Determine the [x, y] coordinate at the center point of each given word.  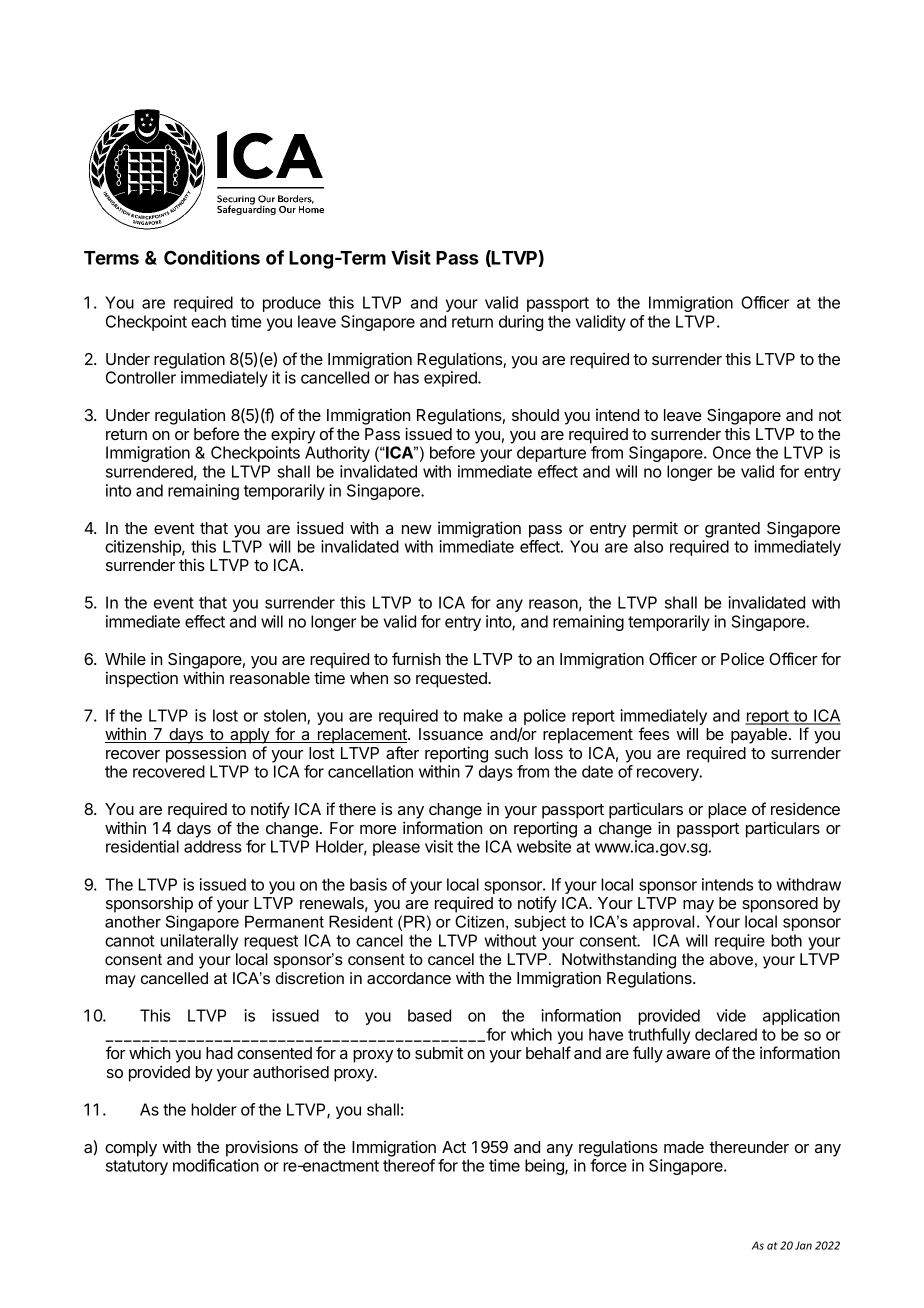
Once [732, 452]
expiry [293, 435]
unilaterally [199, 942]
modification [216, 1165]
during [521, 323]
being [545, 1167]
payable [759, 736]
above [731, 959]
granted [732, 530]
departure [551, 454]
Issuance [451, 734]
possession [206, 754]
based [429, 1015]
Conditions [212, 257]
